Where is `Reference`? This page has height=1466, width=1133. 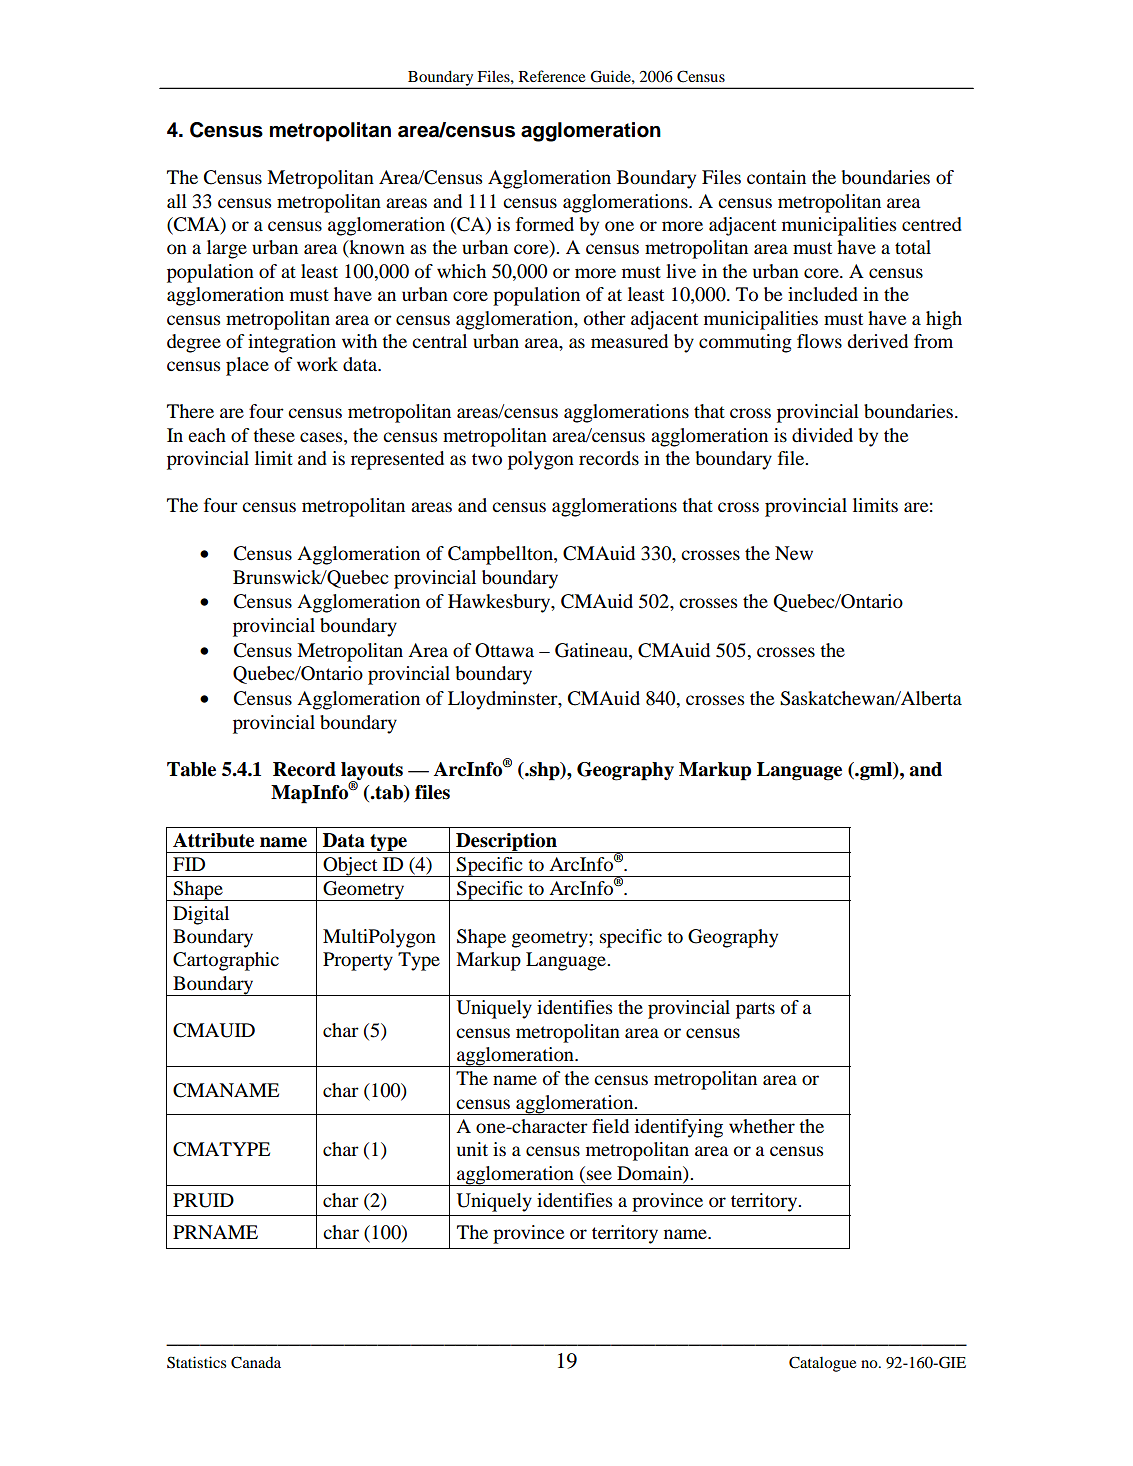 Reference is located at coordinates (552, 76).
